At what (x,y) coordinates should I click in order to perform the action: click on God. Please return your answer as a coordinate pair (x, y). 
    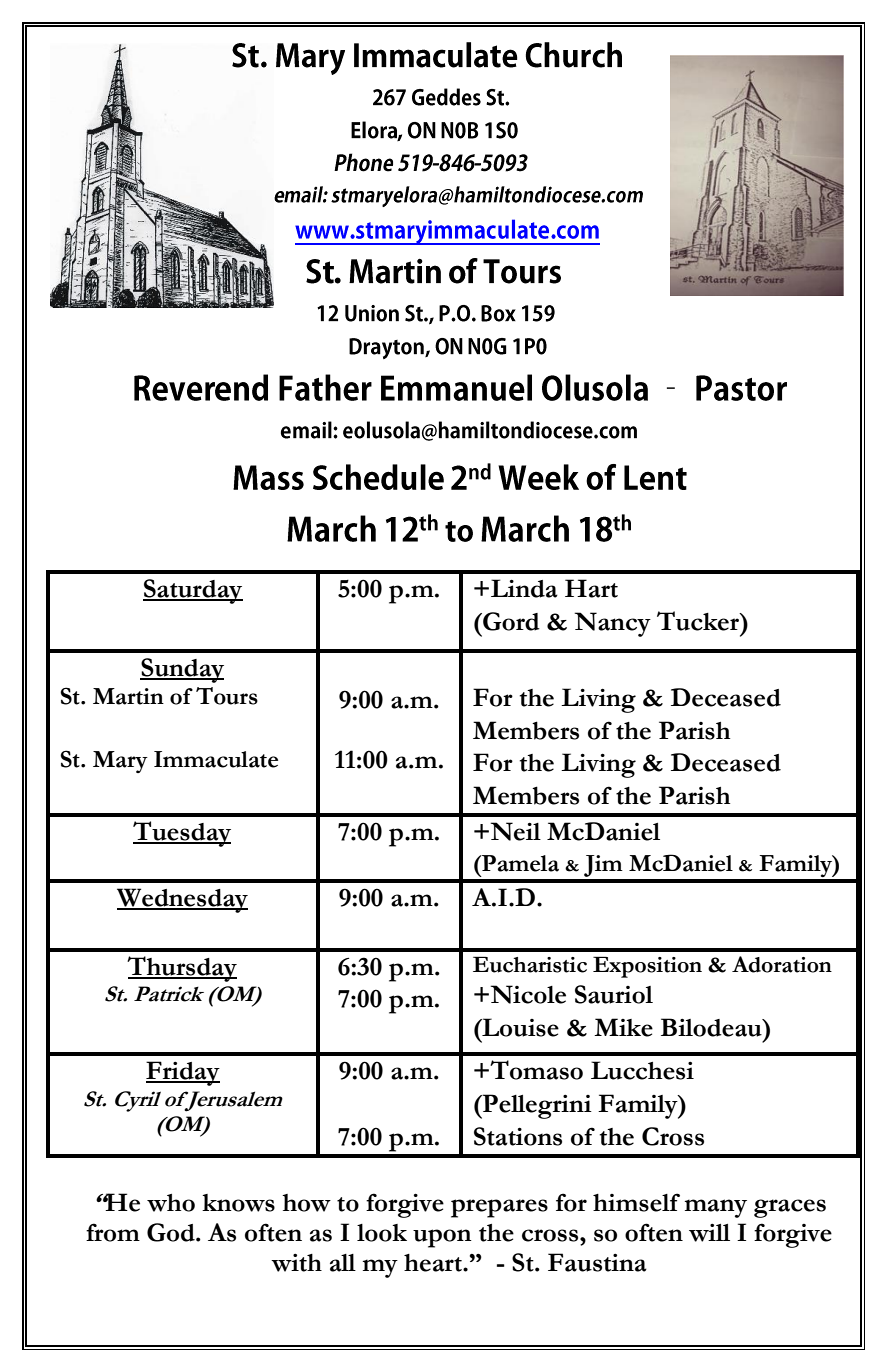
    Looking at the image, I should click on (172, 1232).
